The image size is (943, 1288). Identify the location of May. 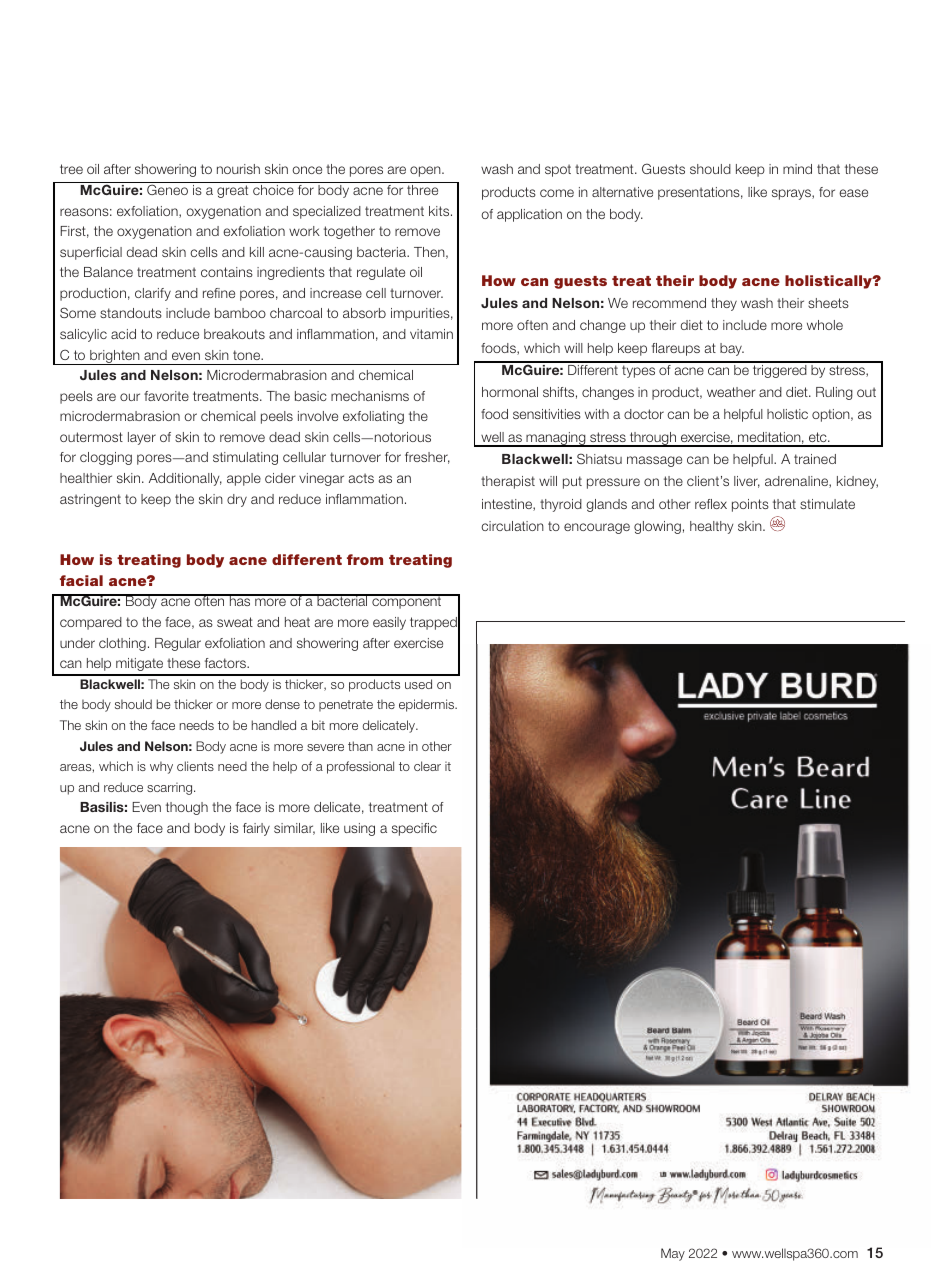
(673, 1254).
